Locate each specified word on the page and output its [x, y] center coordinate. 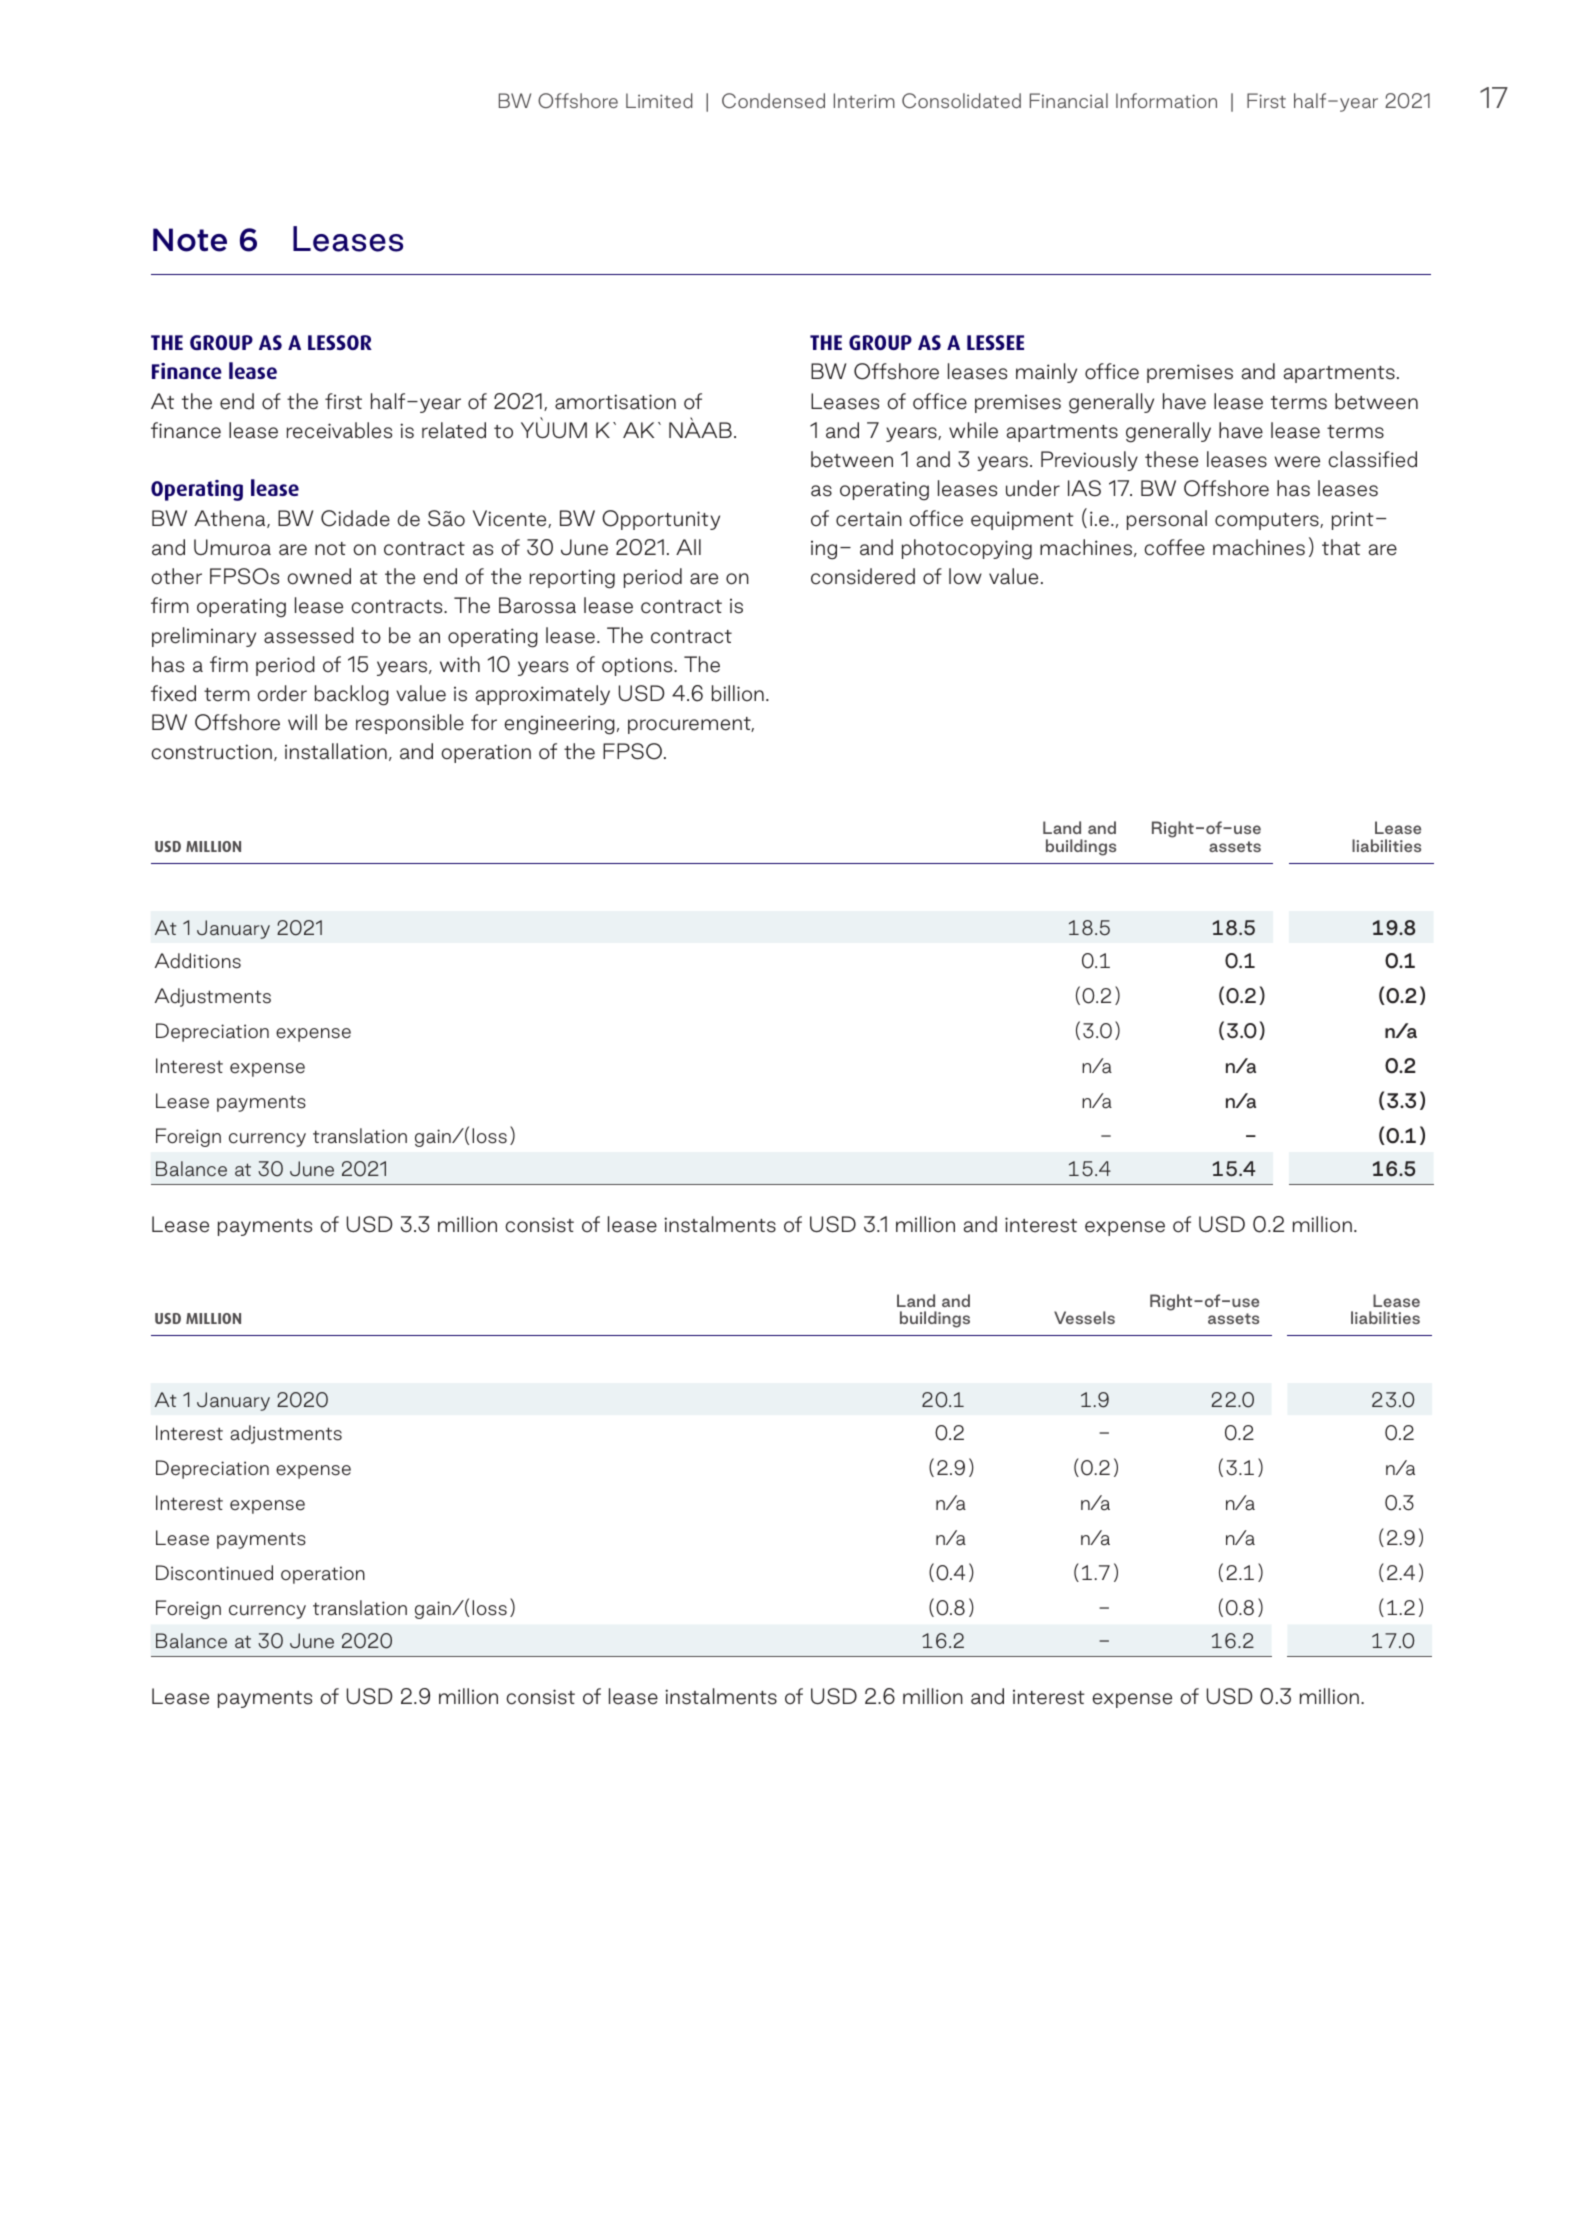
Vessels [1084, 1317]
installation [336, 751]
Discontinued [214, 1573]
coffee [1174, 547]
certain [869, 519]
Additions [198, 961]
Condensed [773, 100]
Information [1166, 100]
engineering [559, 725]
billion [738, 693]
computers [1268, 521]
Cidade [355, 518]
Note [190, 240]
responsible [410, 724]
